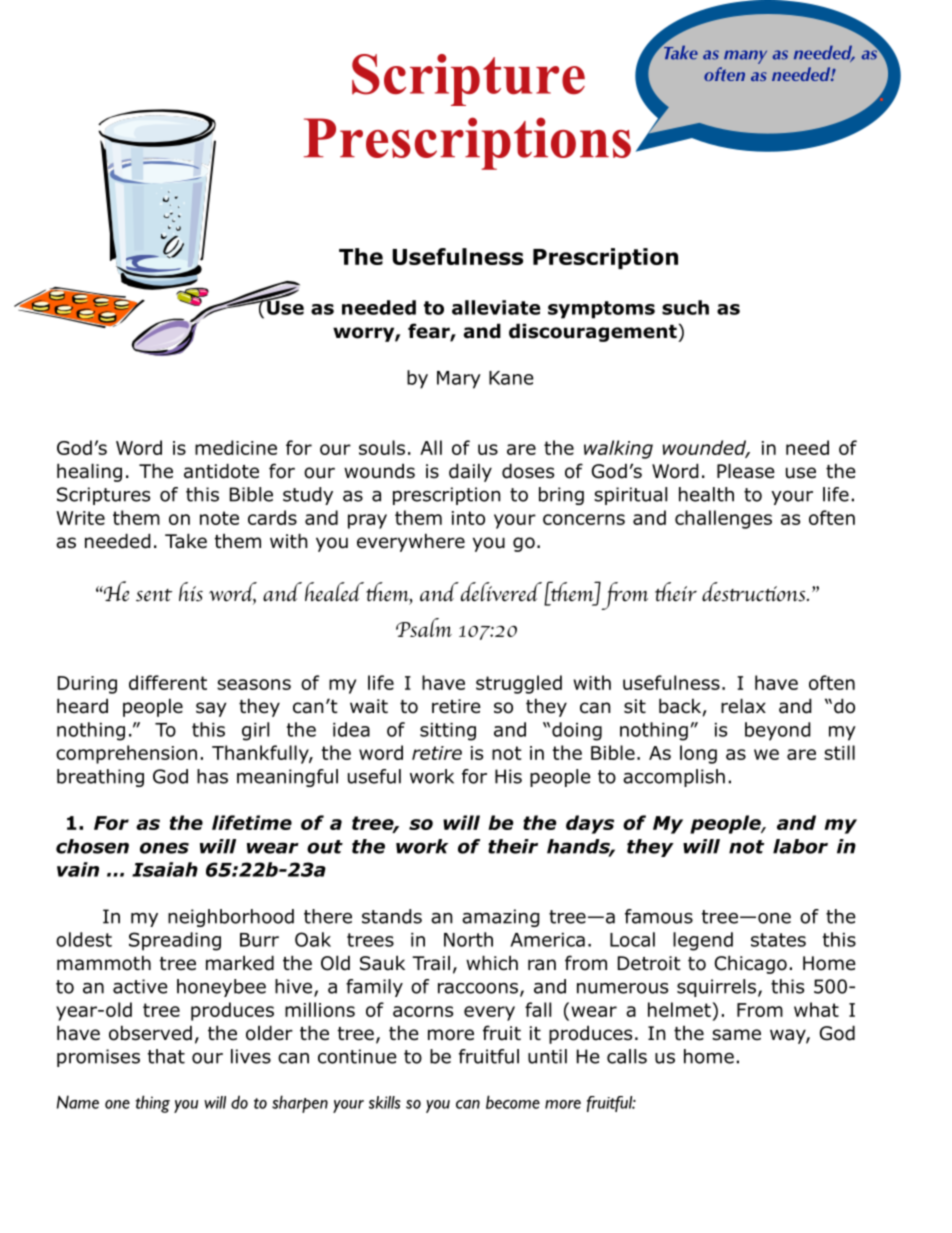  What do you see at coordinates (723, 519) in the document?
I see `challenges` at bounding box center [723, 519].
